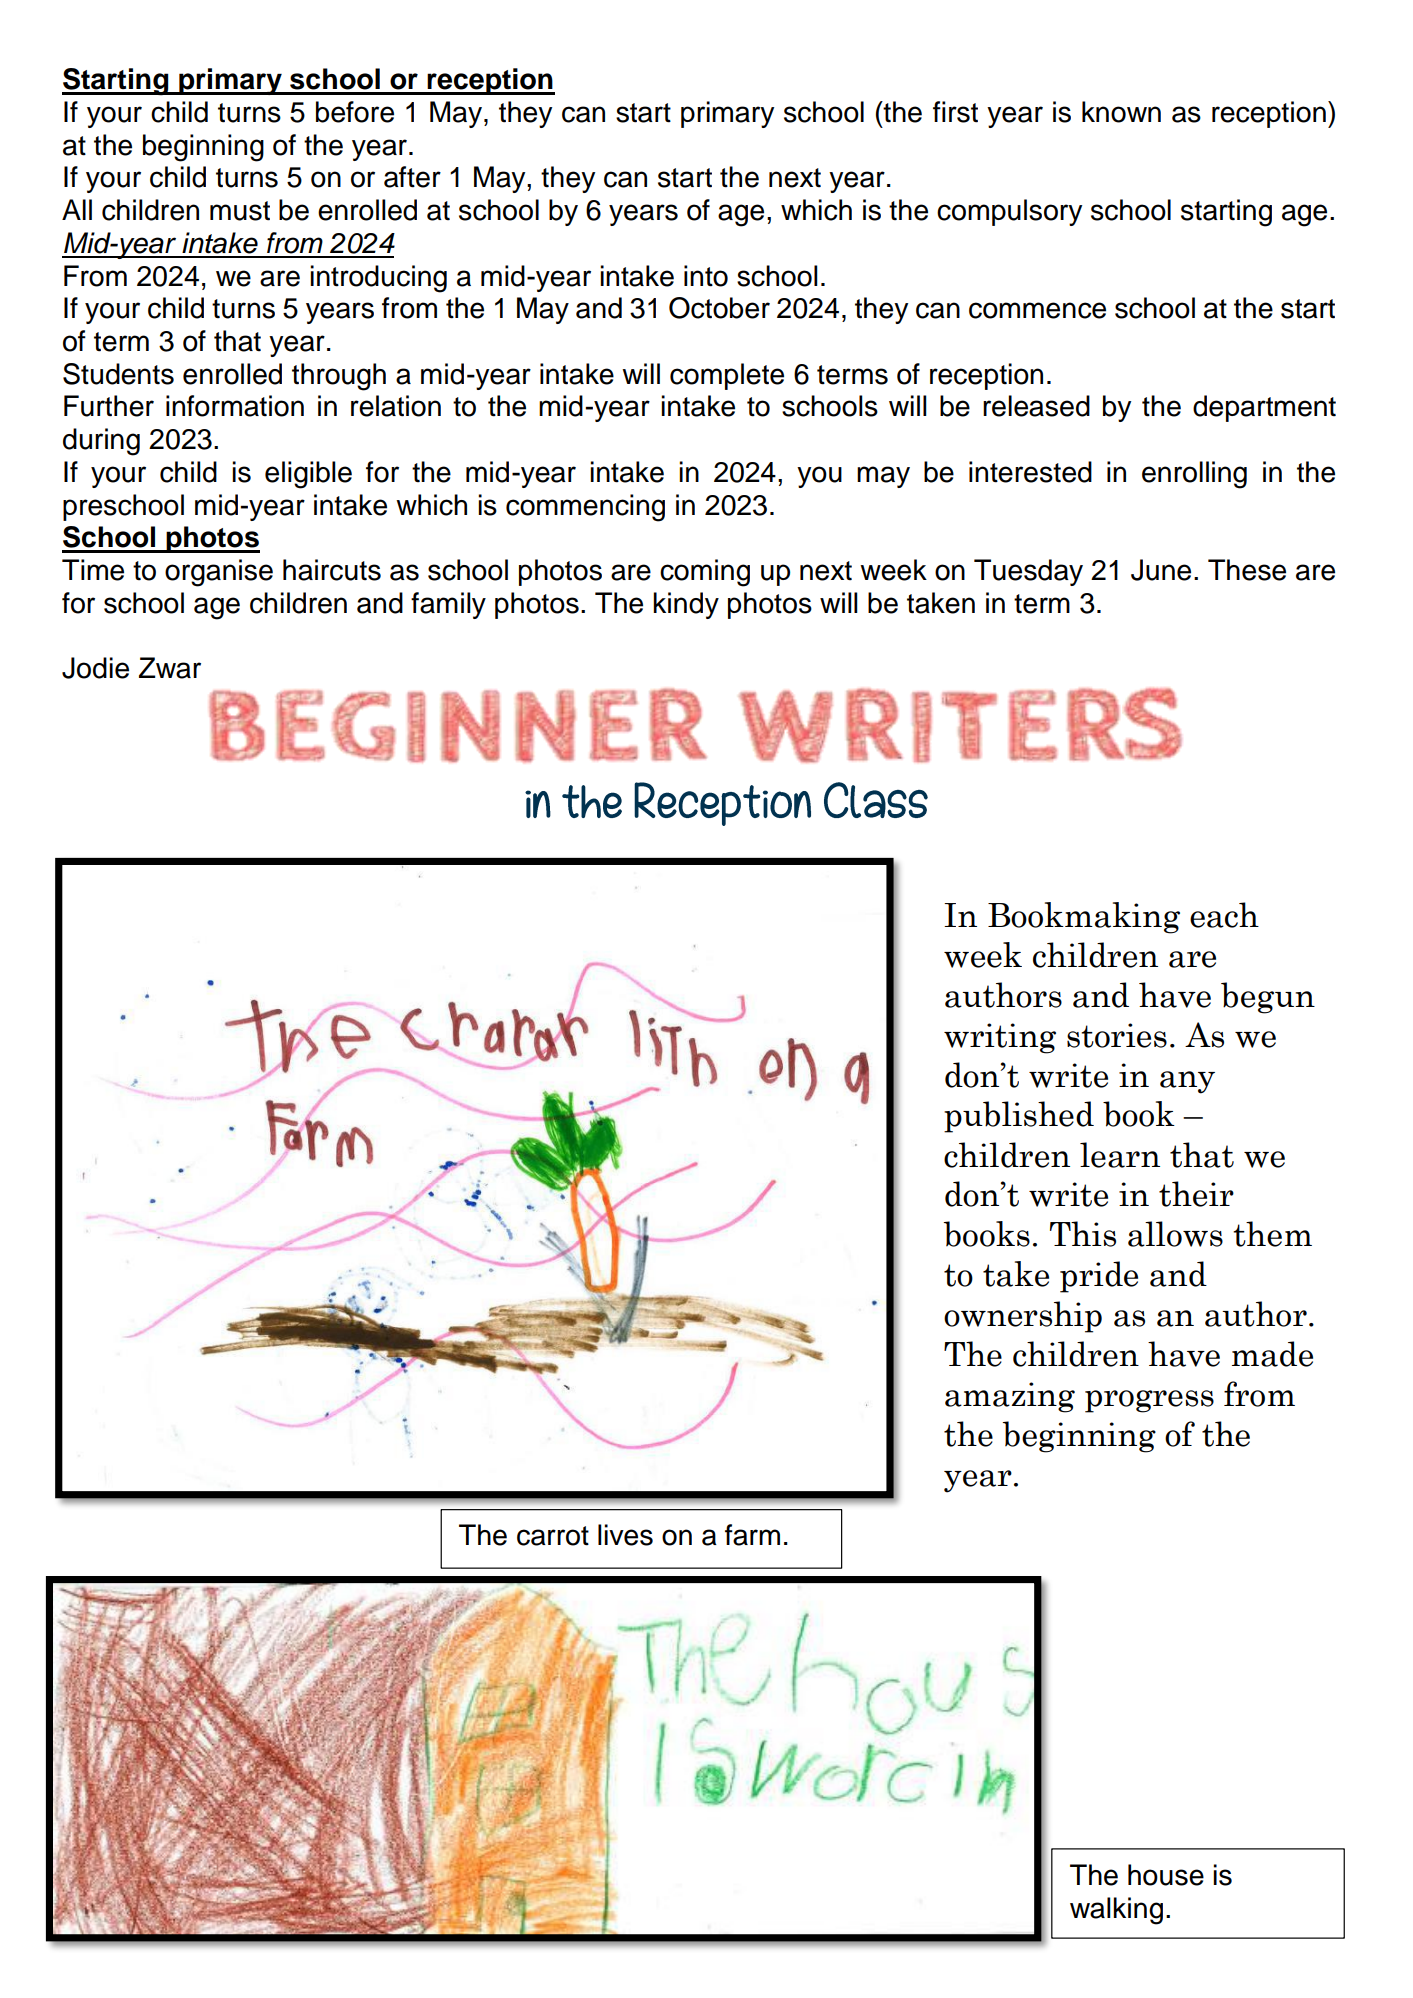  Describe the element at coordinates (1010, 1397) in the screenshot. I see `amazing` at that location.
